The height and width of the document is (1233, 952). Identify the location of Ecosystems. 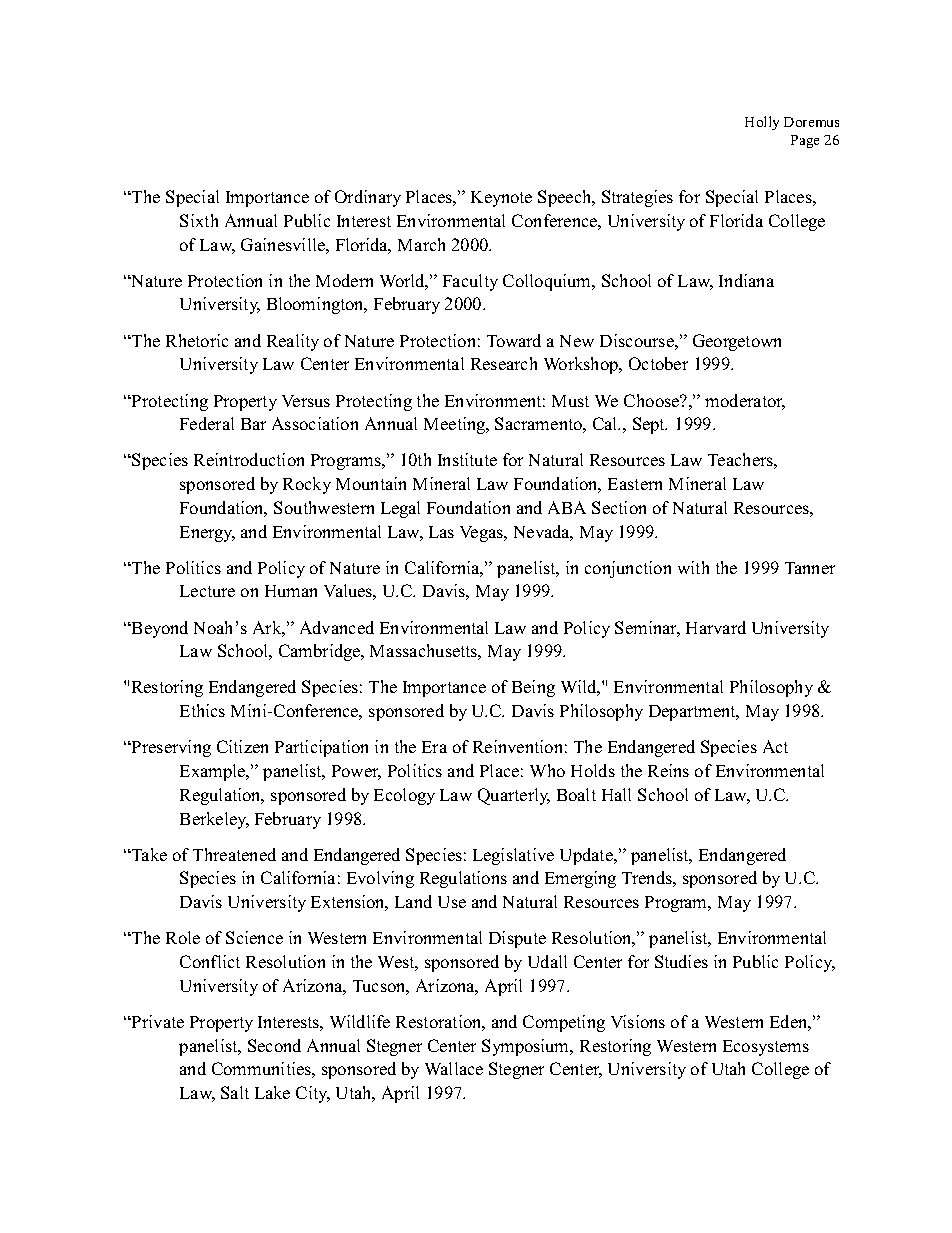
(766, 1048).
